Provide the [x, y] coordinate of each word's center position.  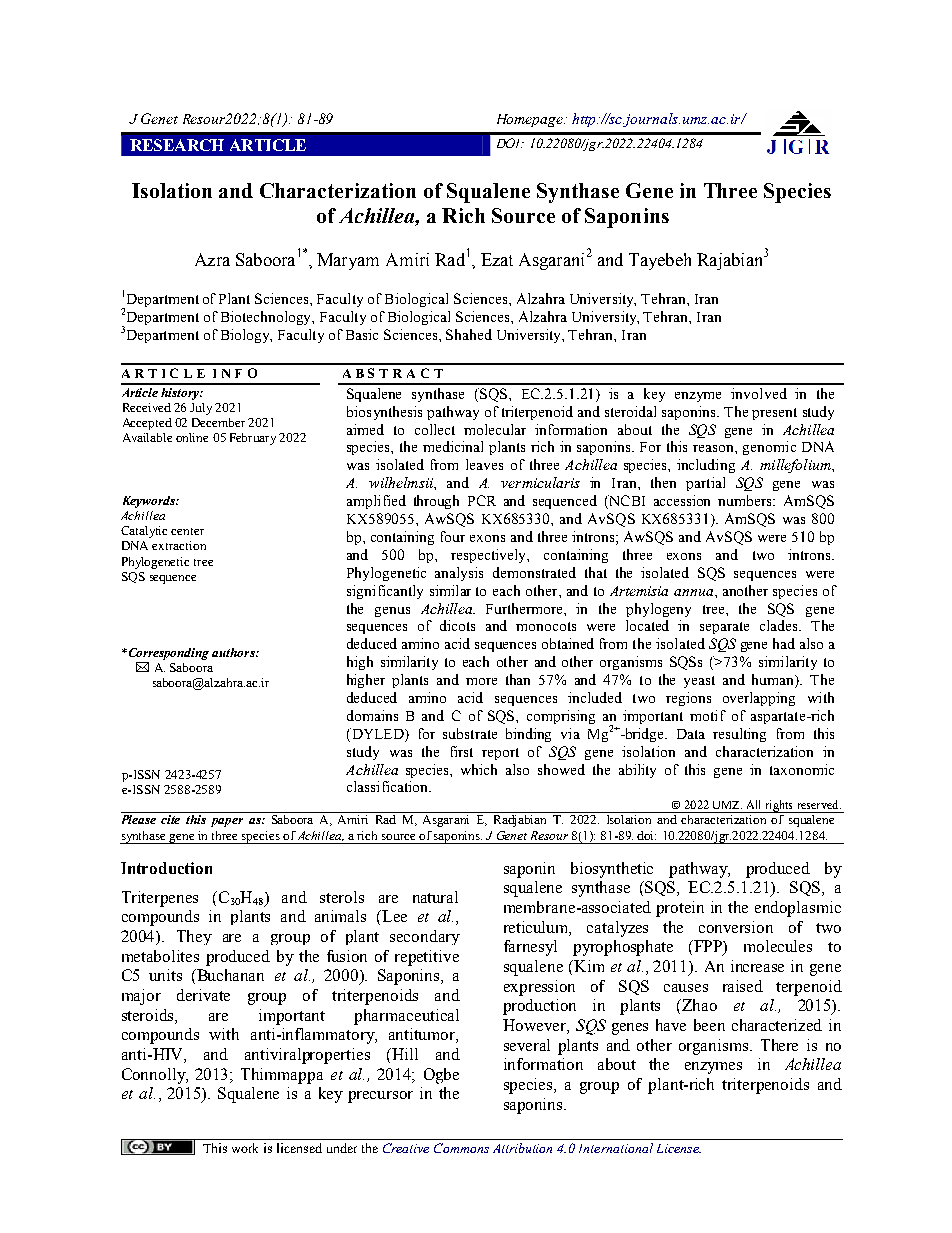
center [187, 531]
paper [227, 822]
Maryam [348, 261]
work [245, 1148]
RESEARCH [177, 145]
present [774, 414]
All [753, 804]
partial [705, 484]
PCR [482, 500]
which [479, 769]
